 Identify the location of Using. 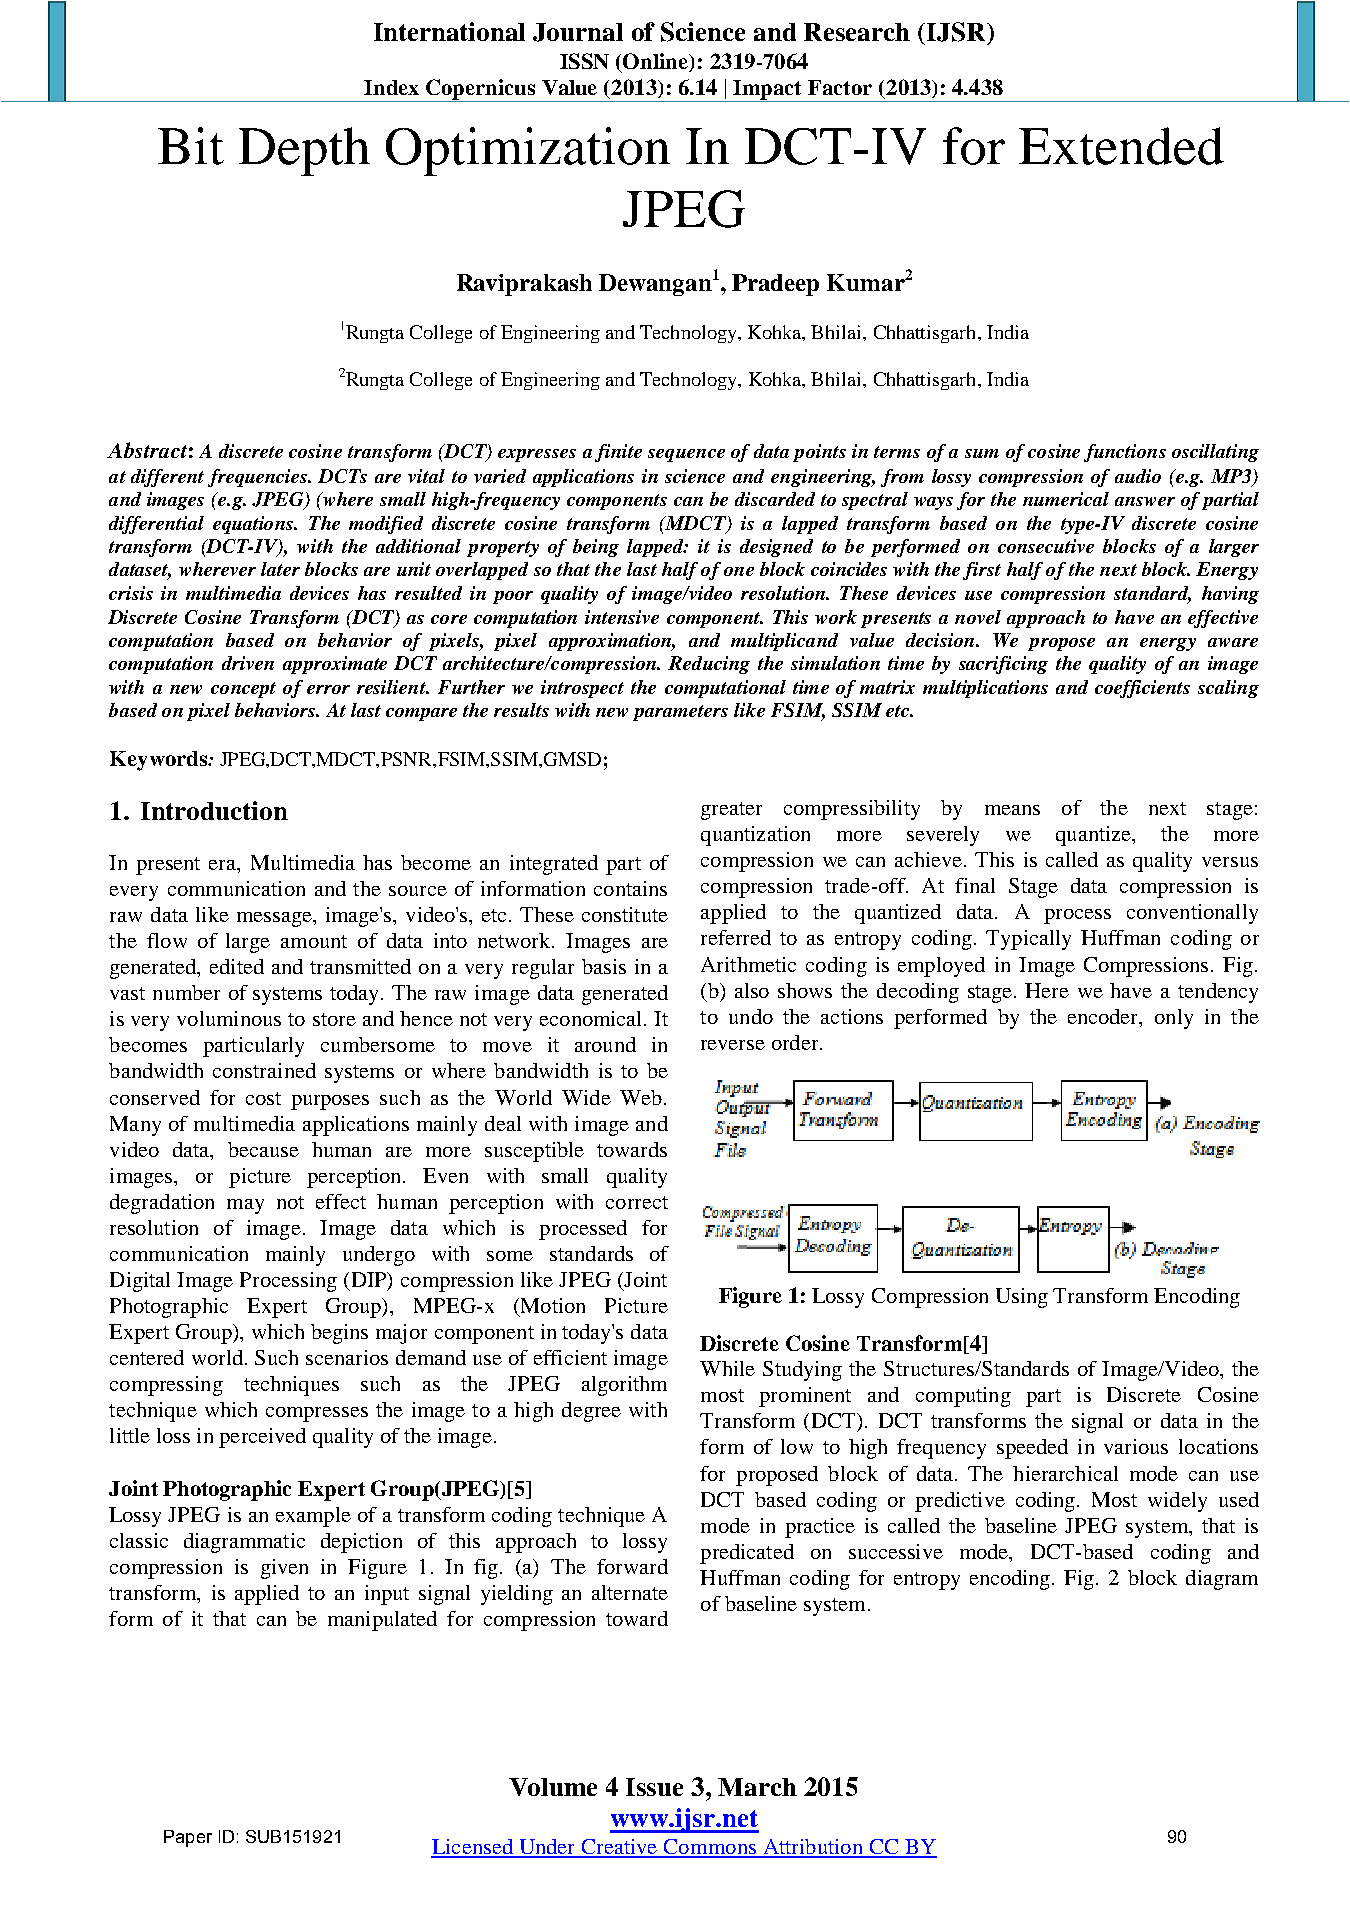
(1022, 1298).
